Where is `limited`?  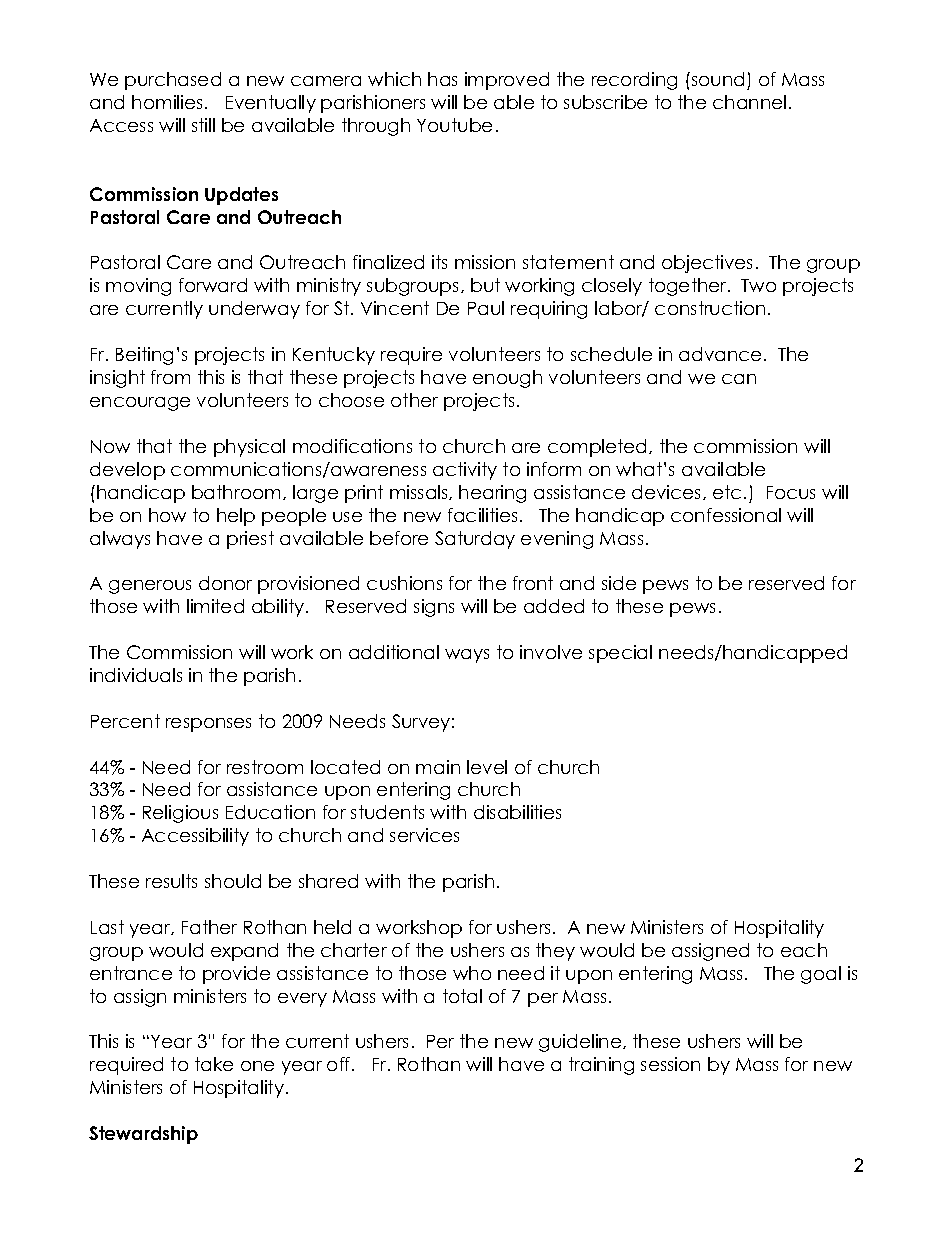
limited is located at coordinates (215, 606).
